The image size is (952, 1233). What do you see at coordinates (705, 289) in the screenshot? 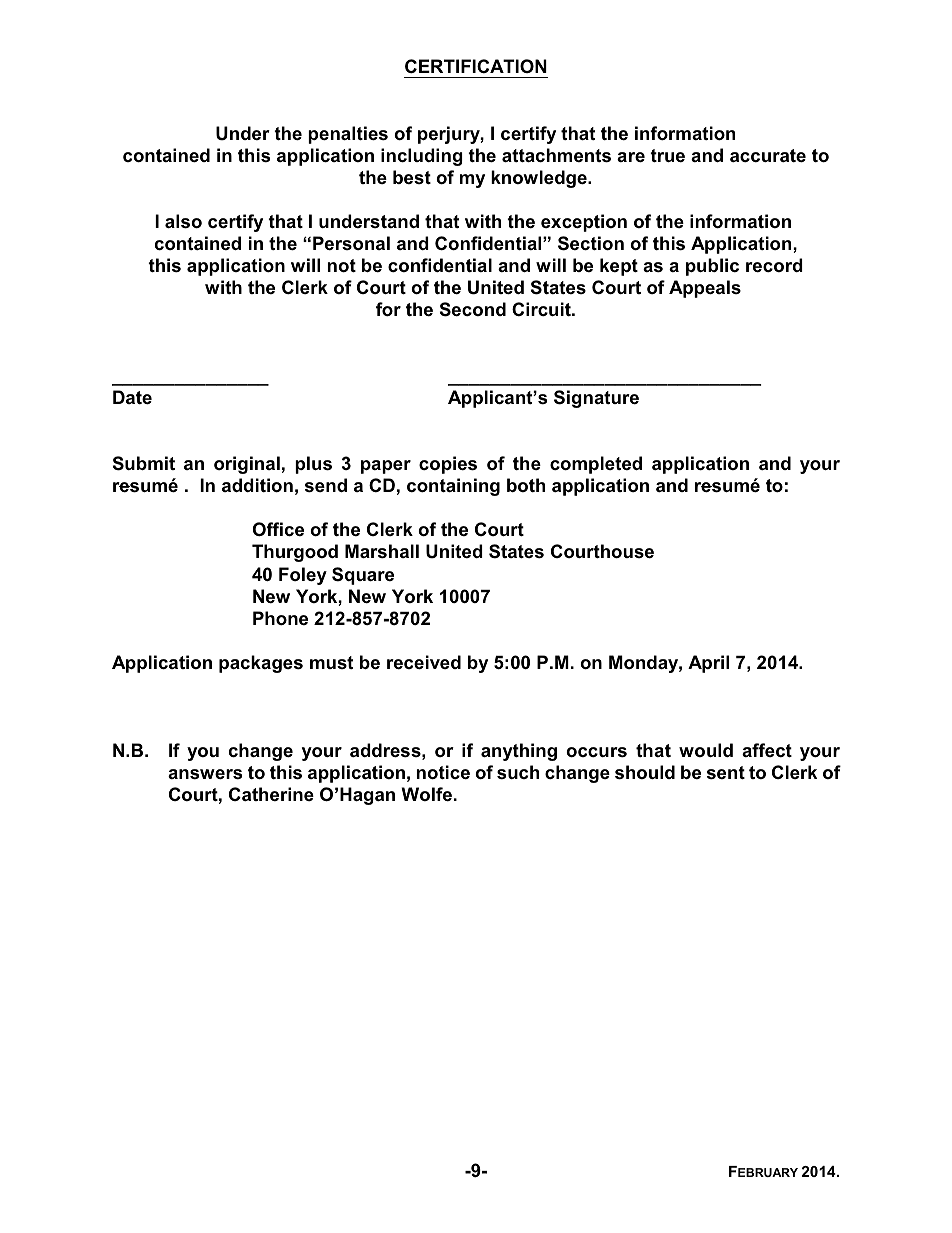
I see `Appeals` at bounding box center [705, 289].
